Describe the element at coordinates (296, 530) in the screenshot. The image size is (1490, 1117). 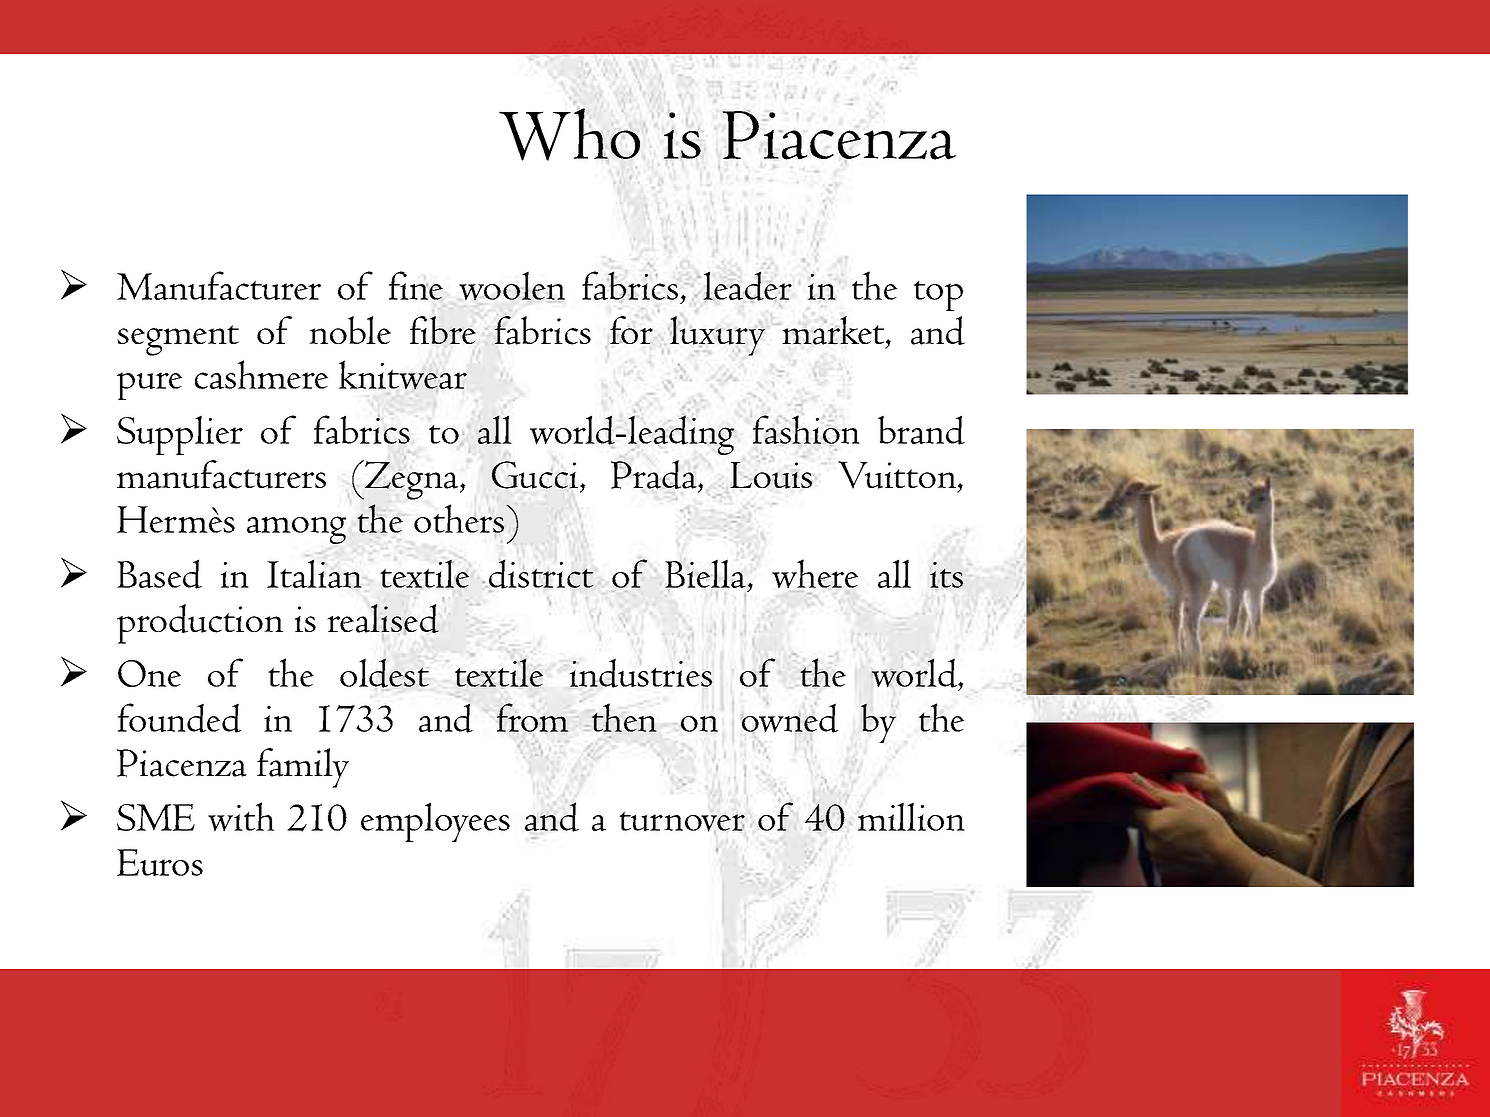
I see `among` at that location.
